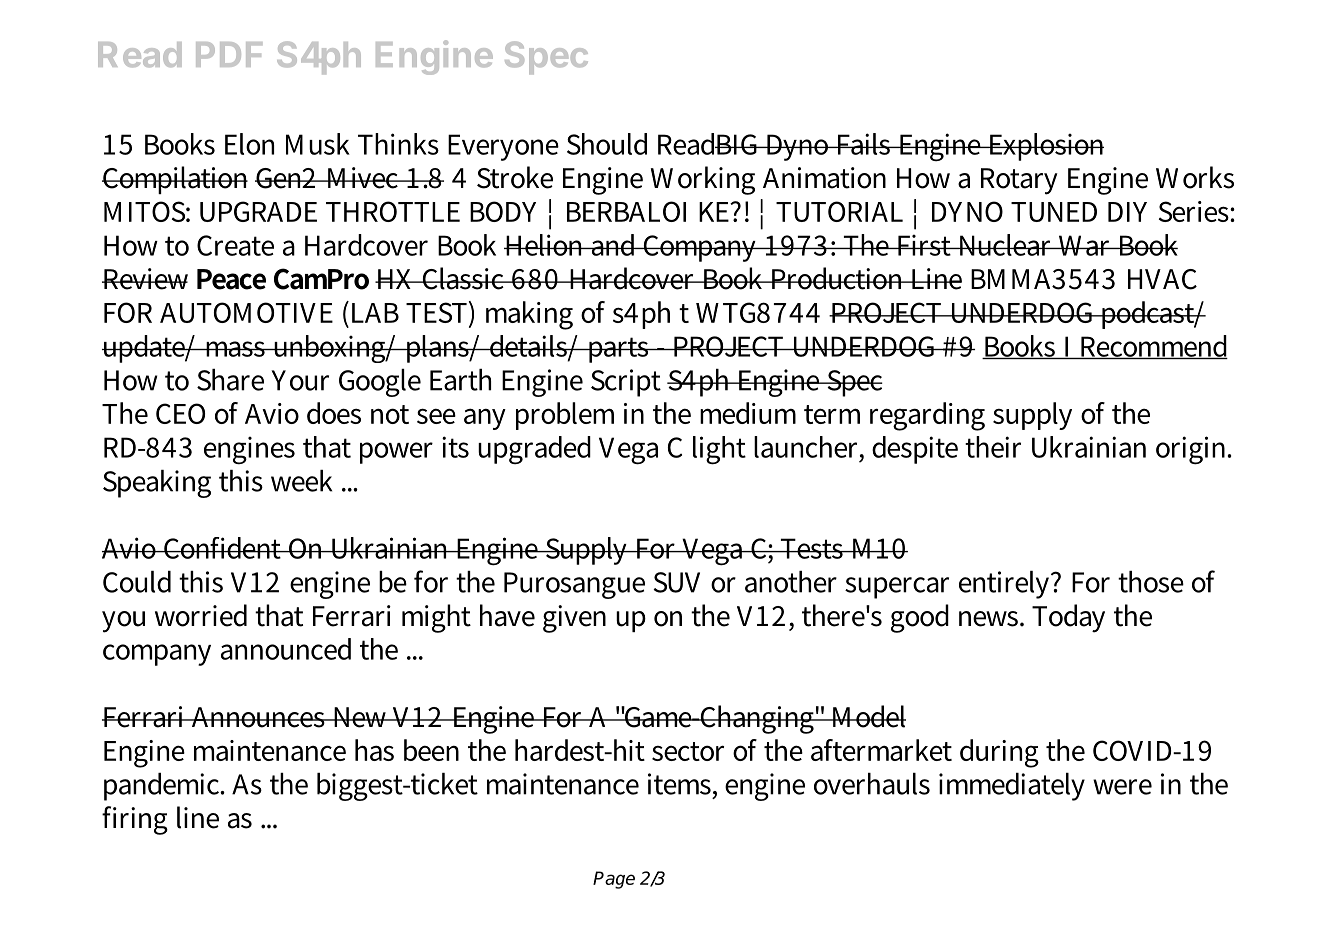  Describe the element at coordinates (1153, 347) in the screenshot. I see `Recommend` at that location.
